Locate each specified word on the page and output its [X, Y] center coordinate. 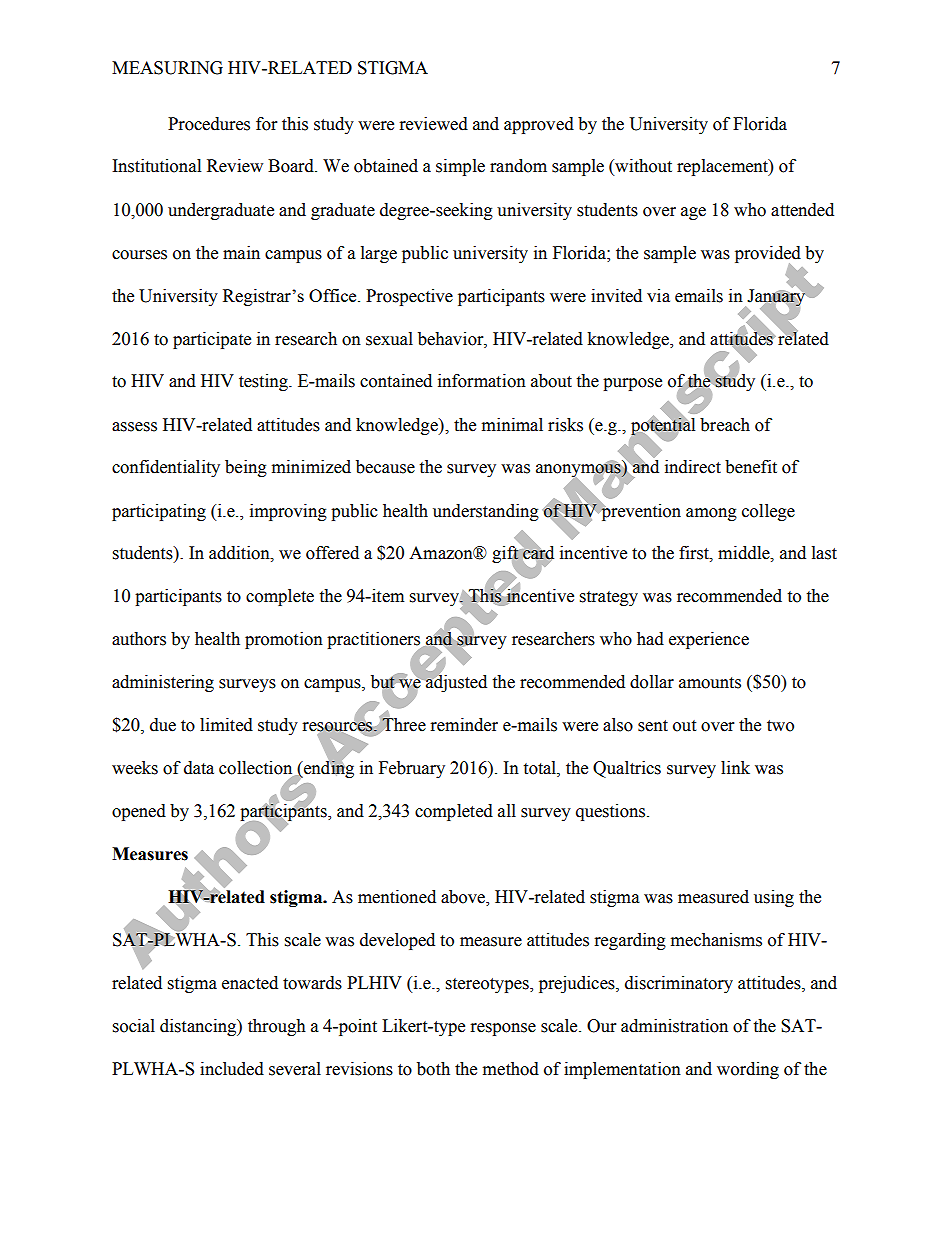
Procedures [209, 124]
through [277, 1027]
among [711, 514]
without [642, 167]
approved [539, 125]
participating [159, 512]
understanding [486, 512]
